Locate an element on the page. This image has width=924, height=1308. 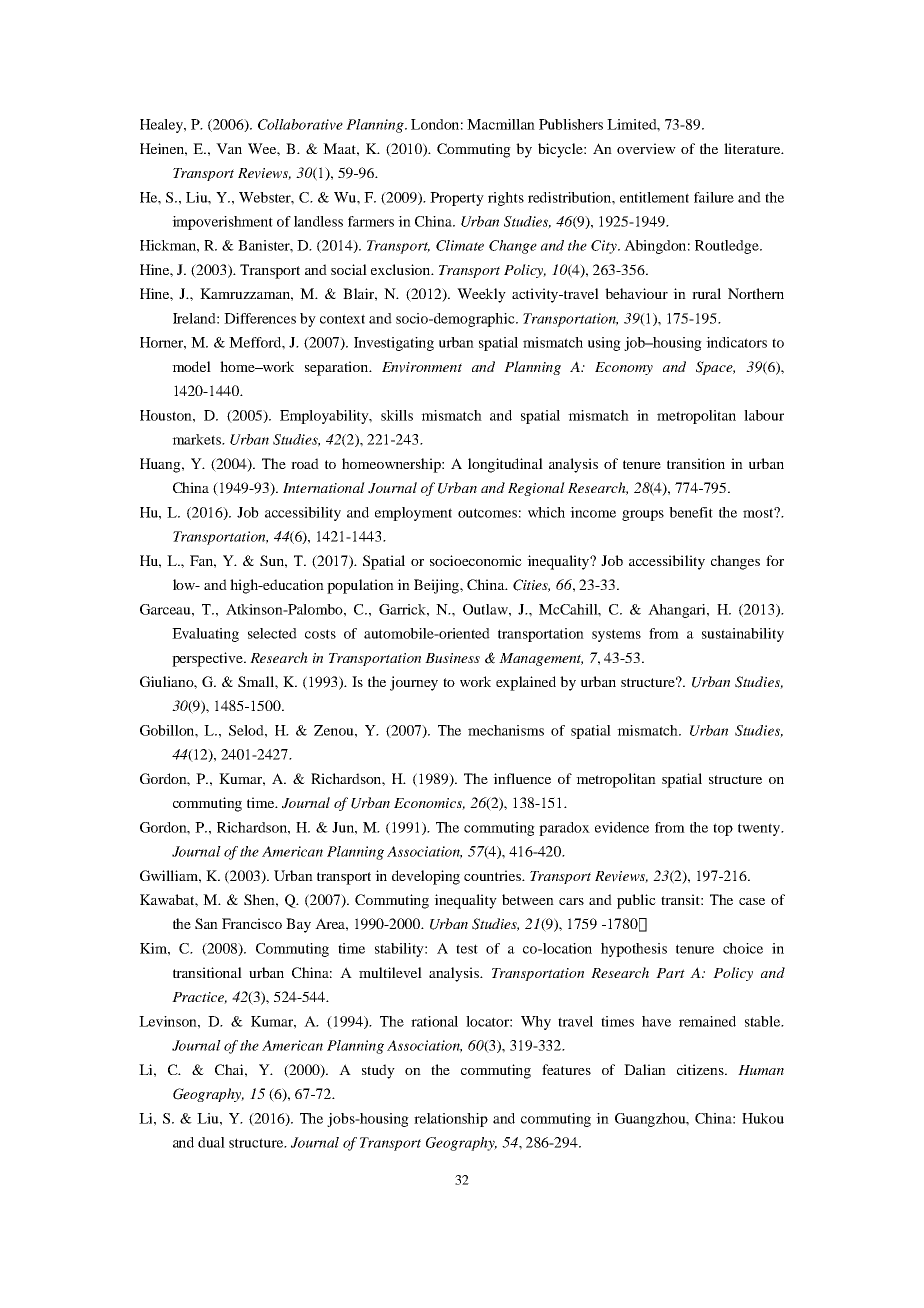
overview is located at coordinates (646, 148).
